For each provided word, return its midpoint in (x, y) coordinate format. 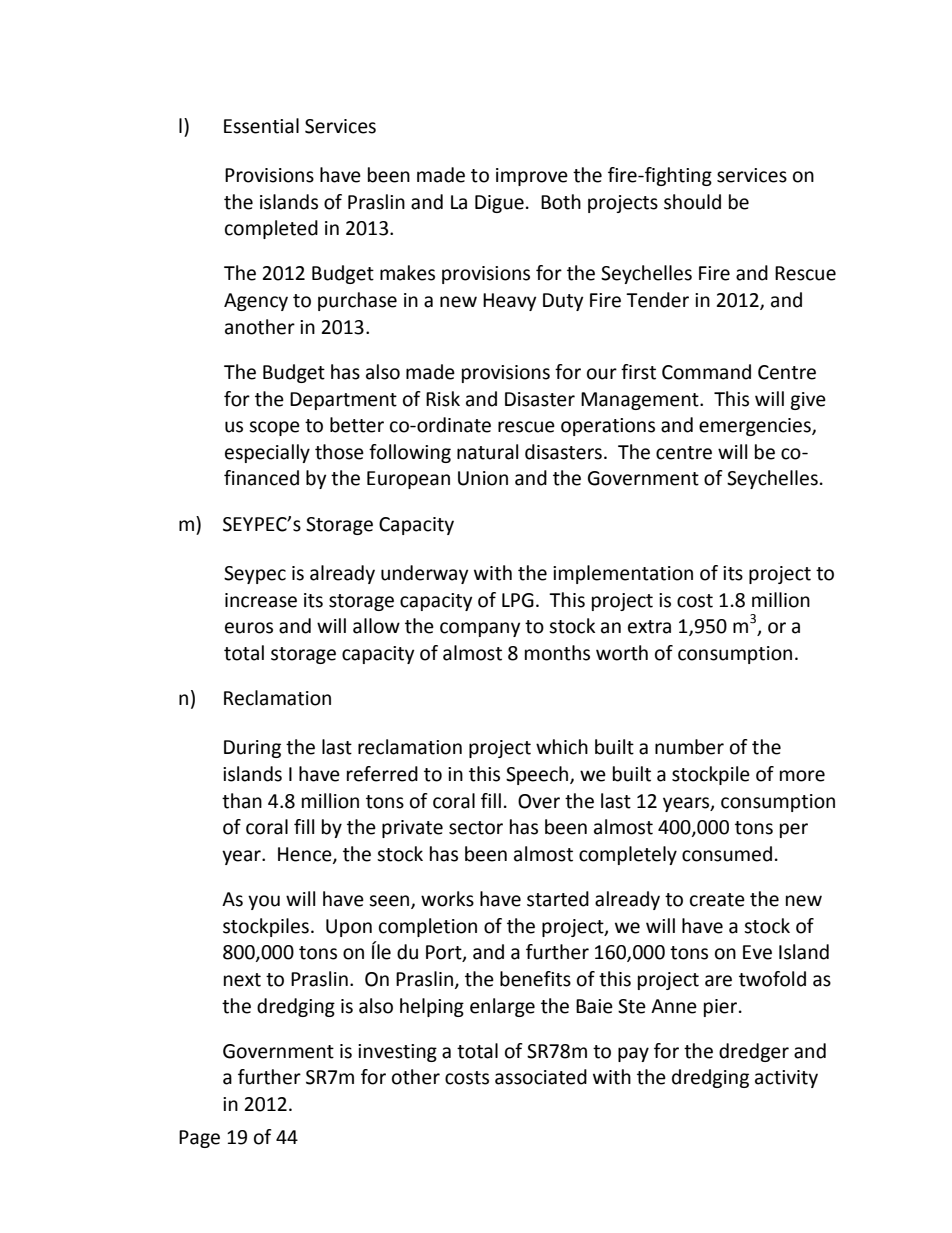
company (480, 629)
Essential (261, 126)
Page (199, 1139)
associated (541, 1077)
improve (532, 177)
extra (649, 627)
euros (249, 628)
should (692, 202)
